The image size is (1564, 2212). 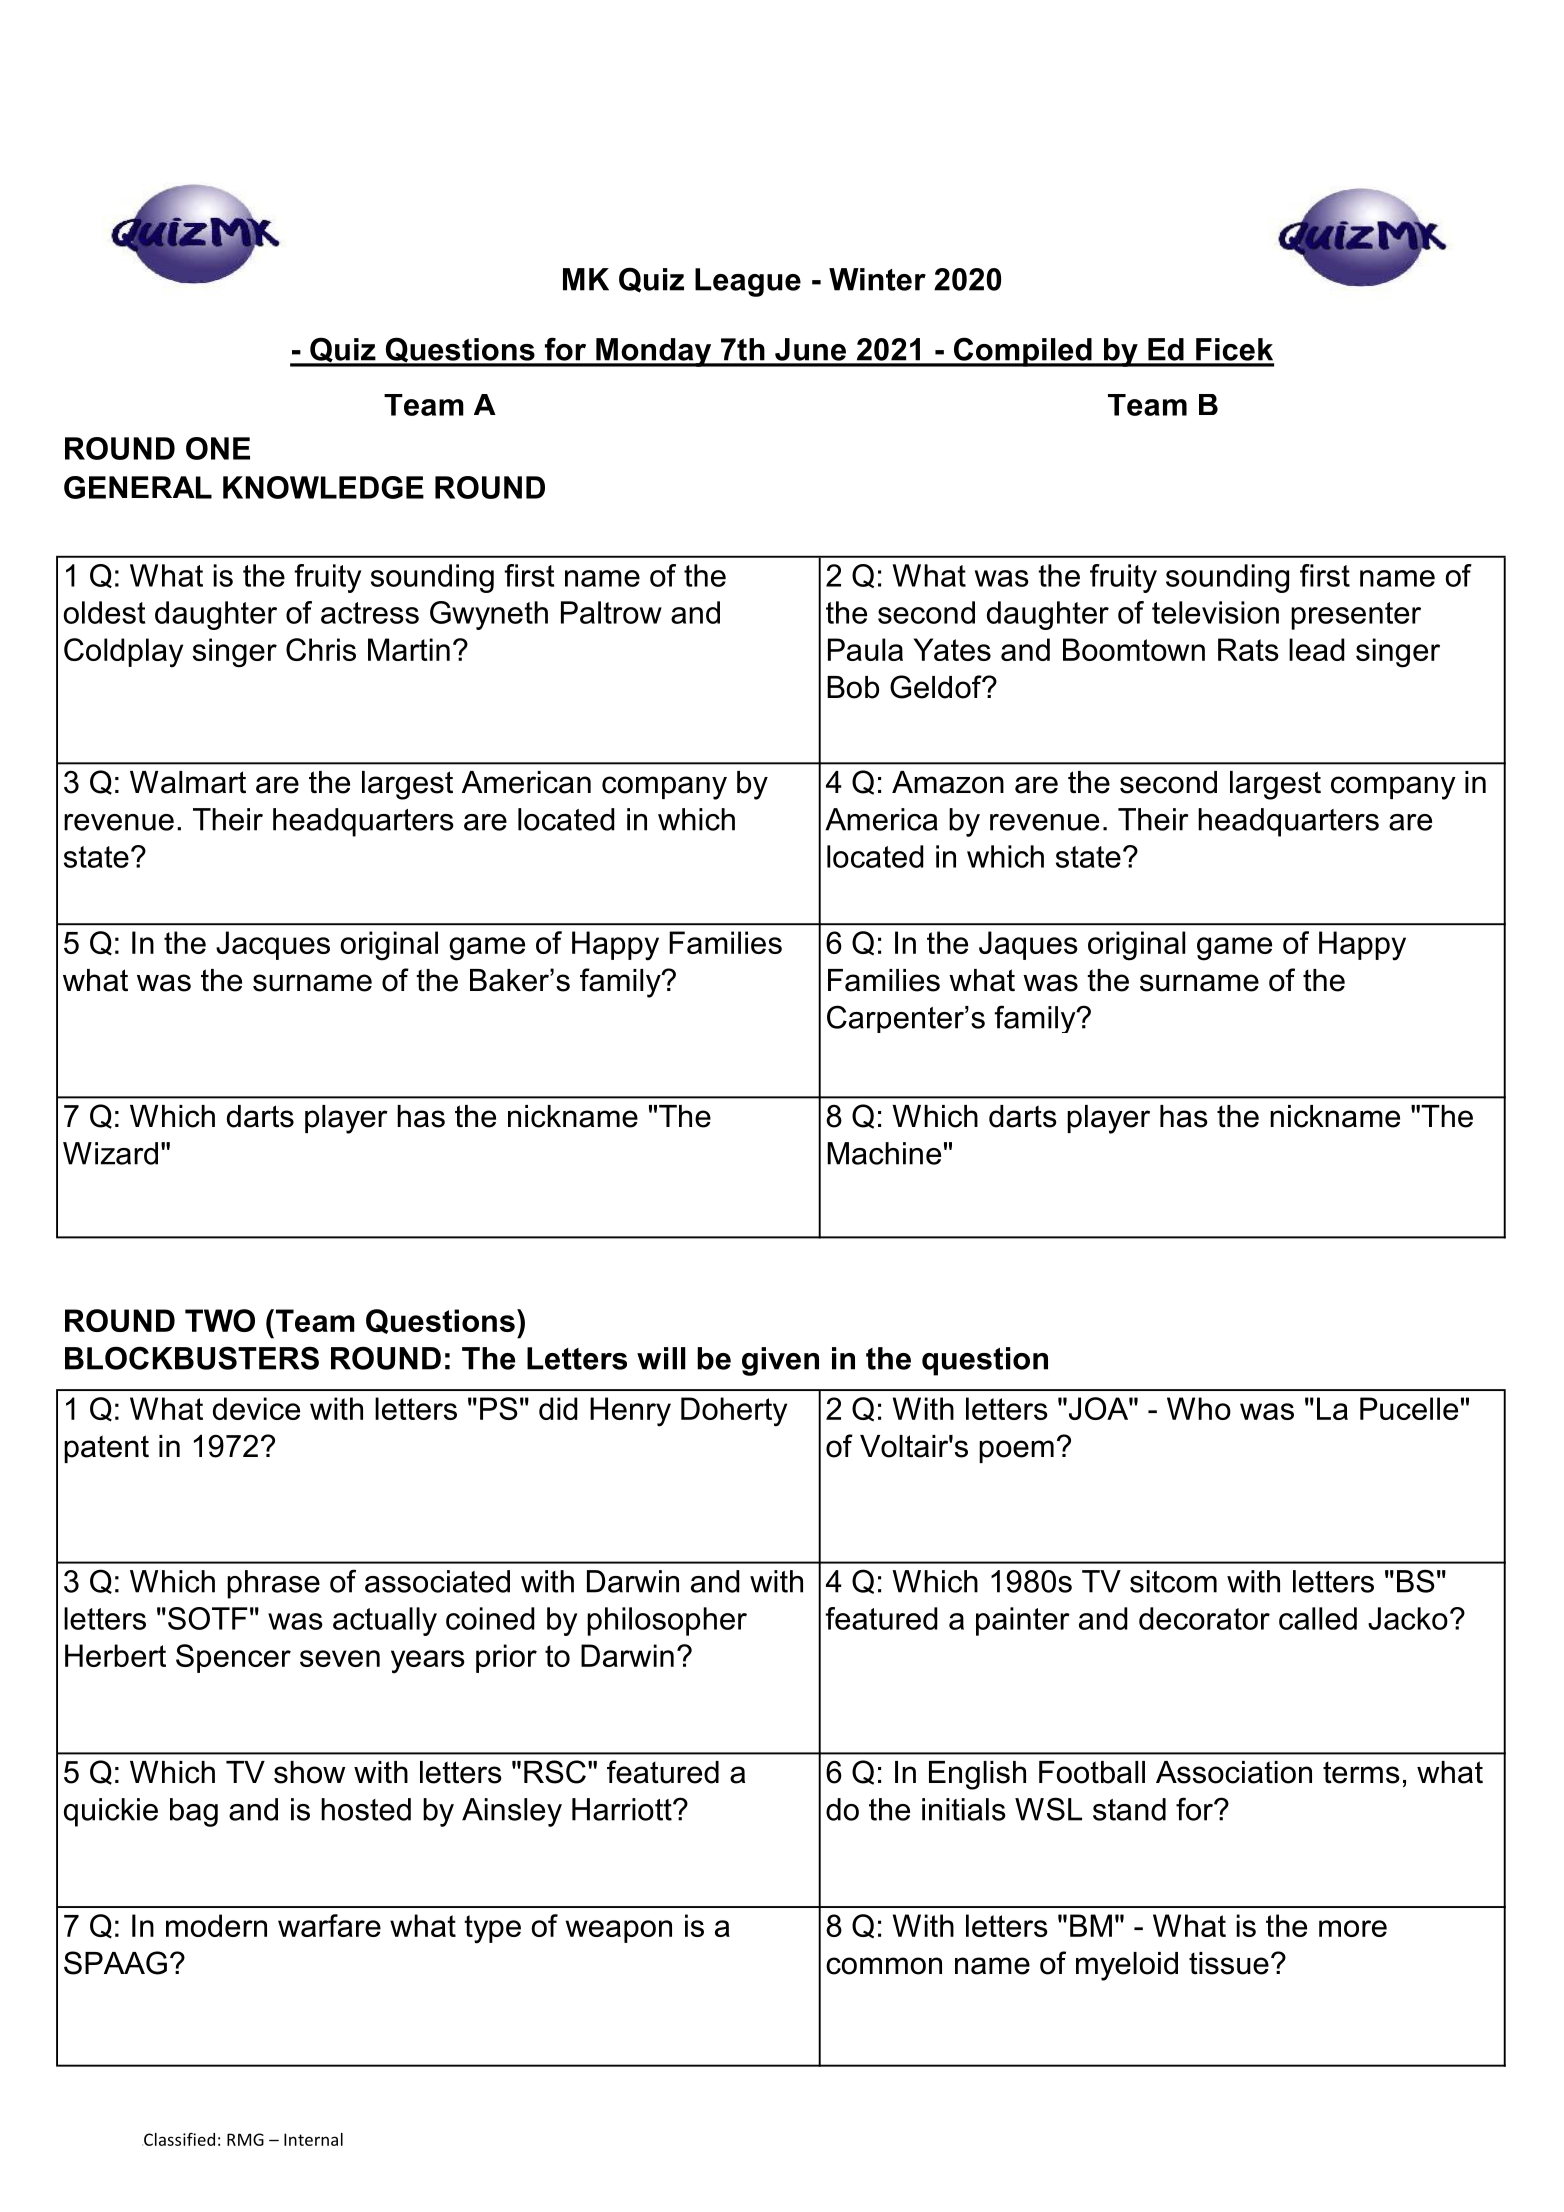 I want to click on TWO, so click(x=220, y=1320).
